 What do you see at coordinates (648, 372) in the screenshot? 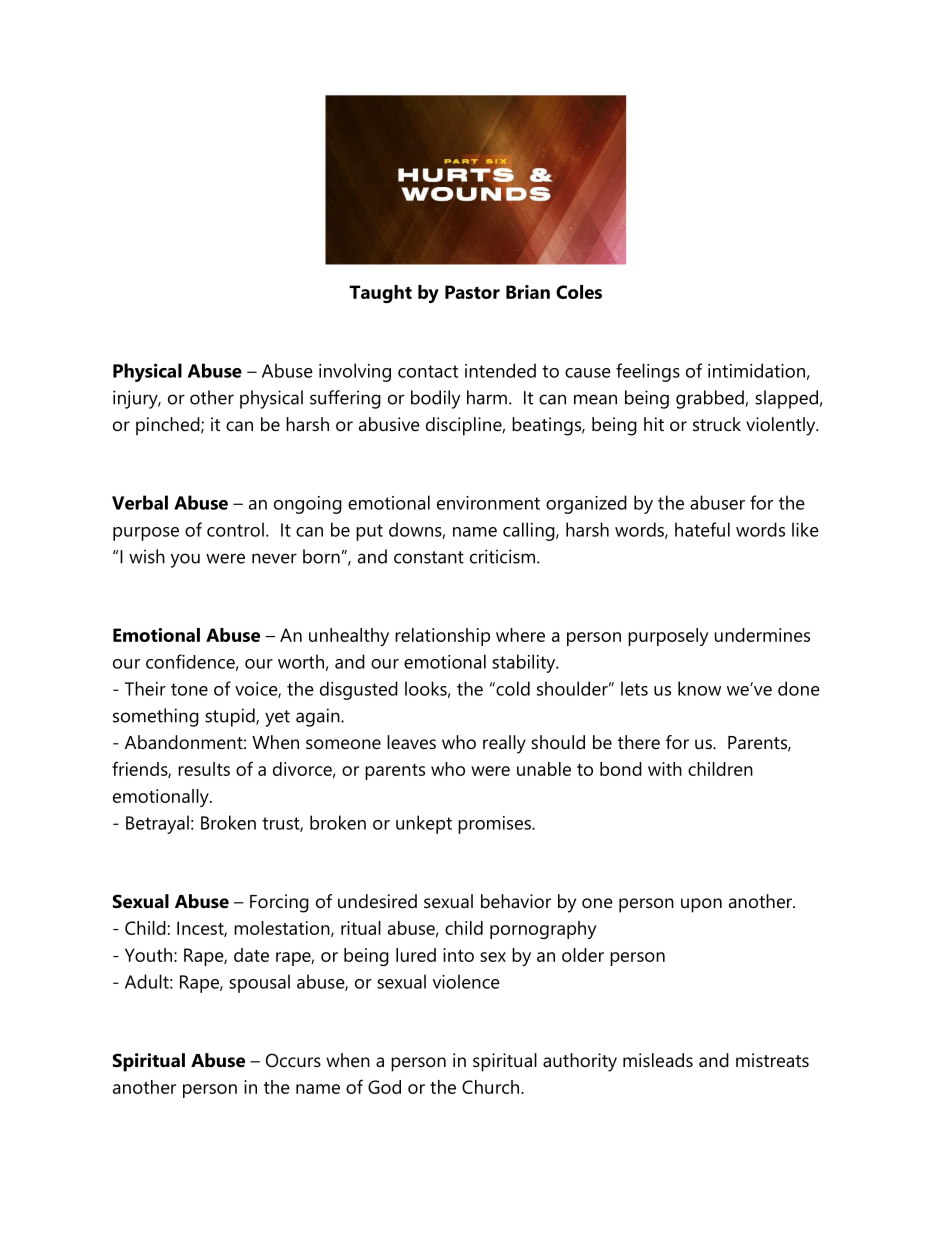
I see `feelings` at bounding box center [648, 372].
